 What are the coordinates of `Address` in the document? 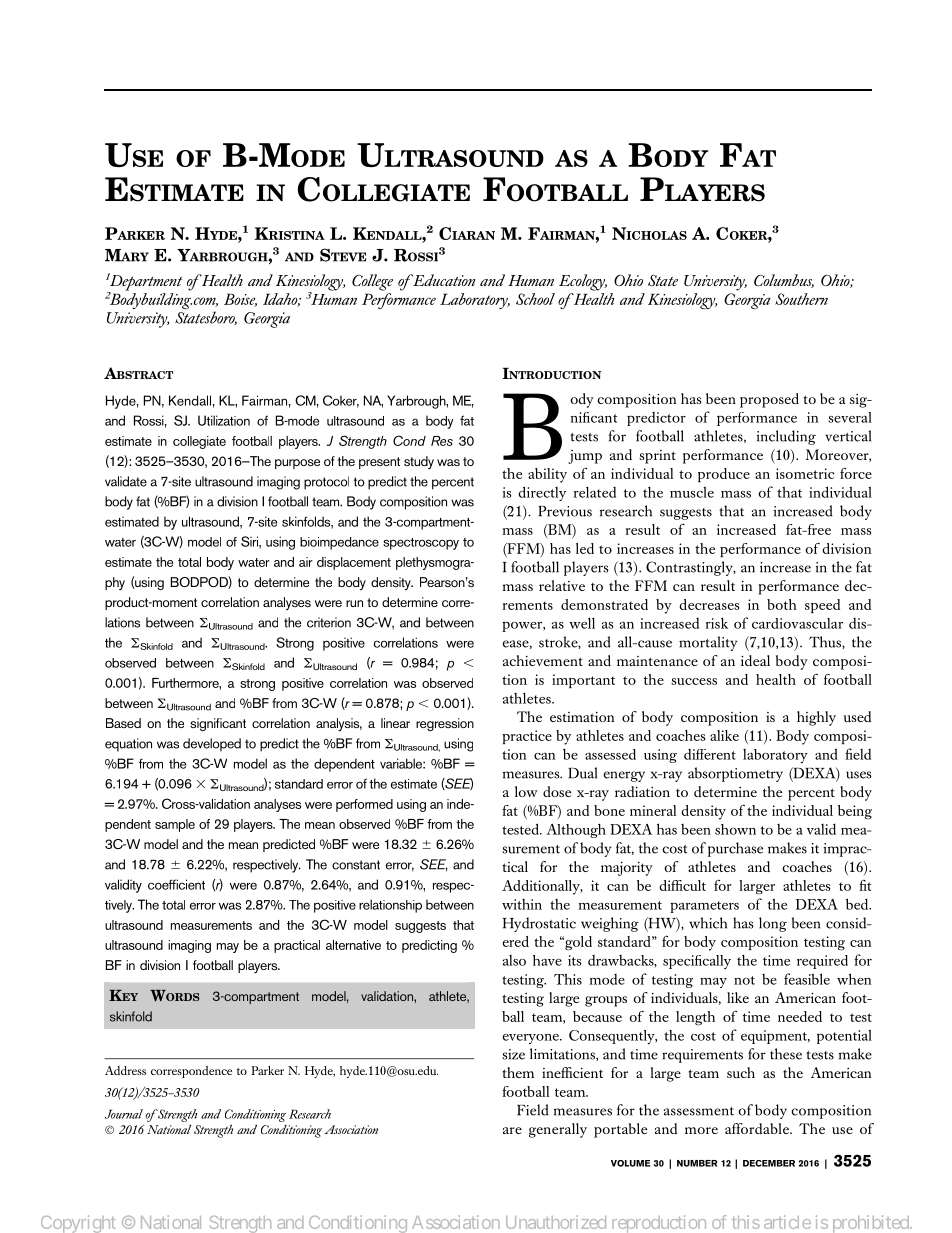 It's located at (125, 1070).
